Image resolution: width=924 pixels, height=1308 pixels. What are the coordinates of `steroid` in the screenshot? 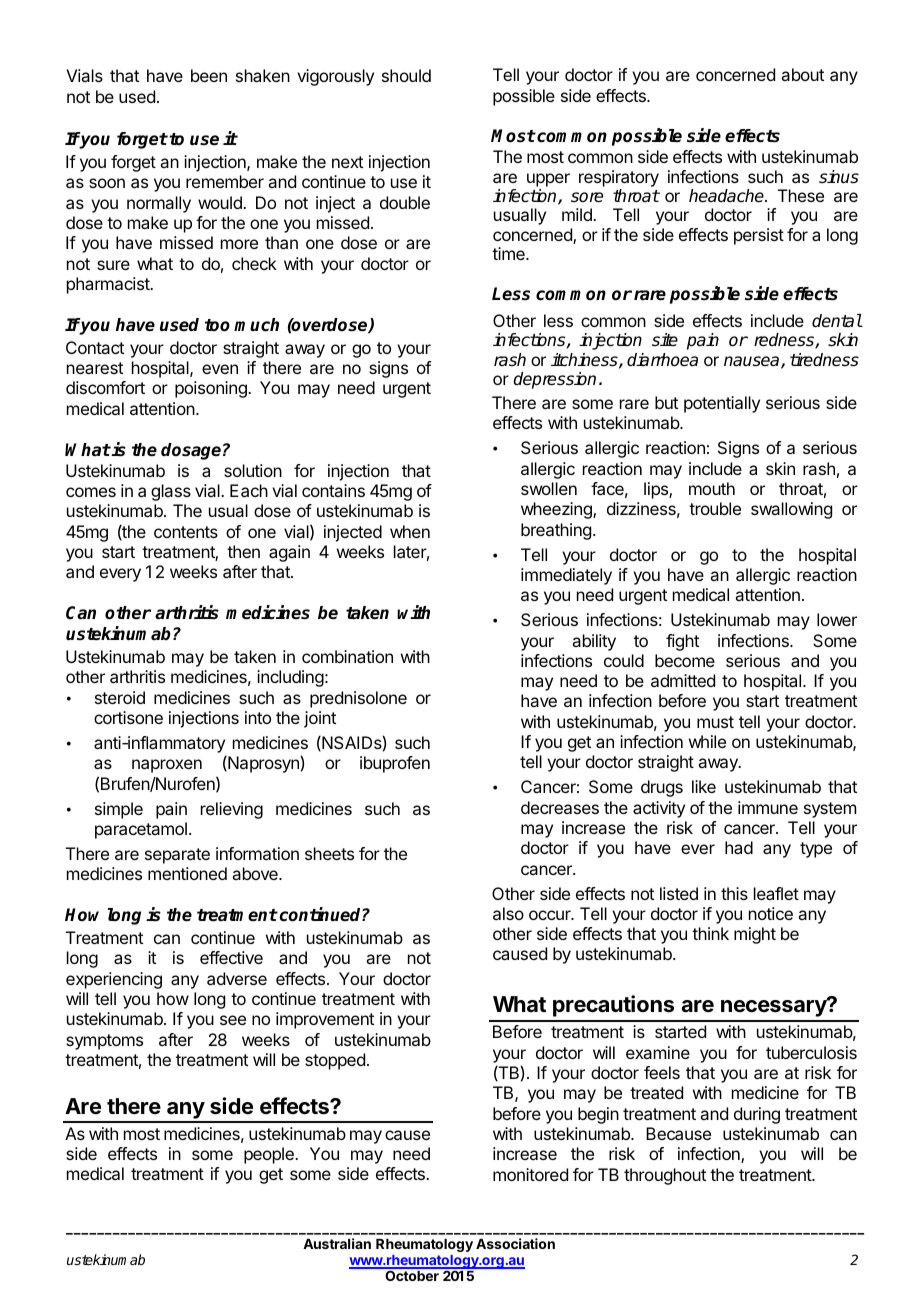 It's located at (120, 697).
